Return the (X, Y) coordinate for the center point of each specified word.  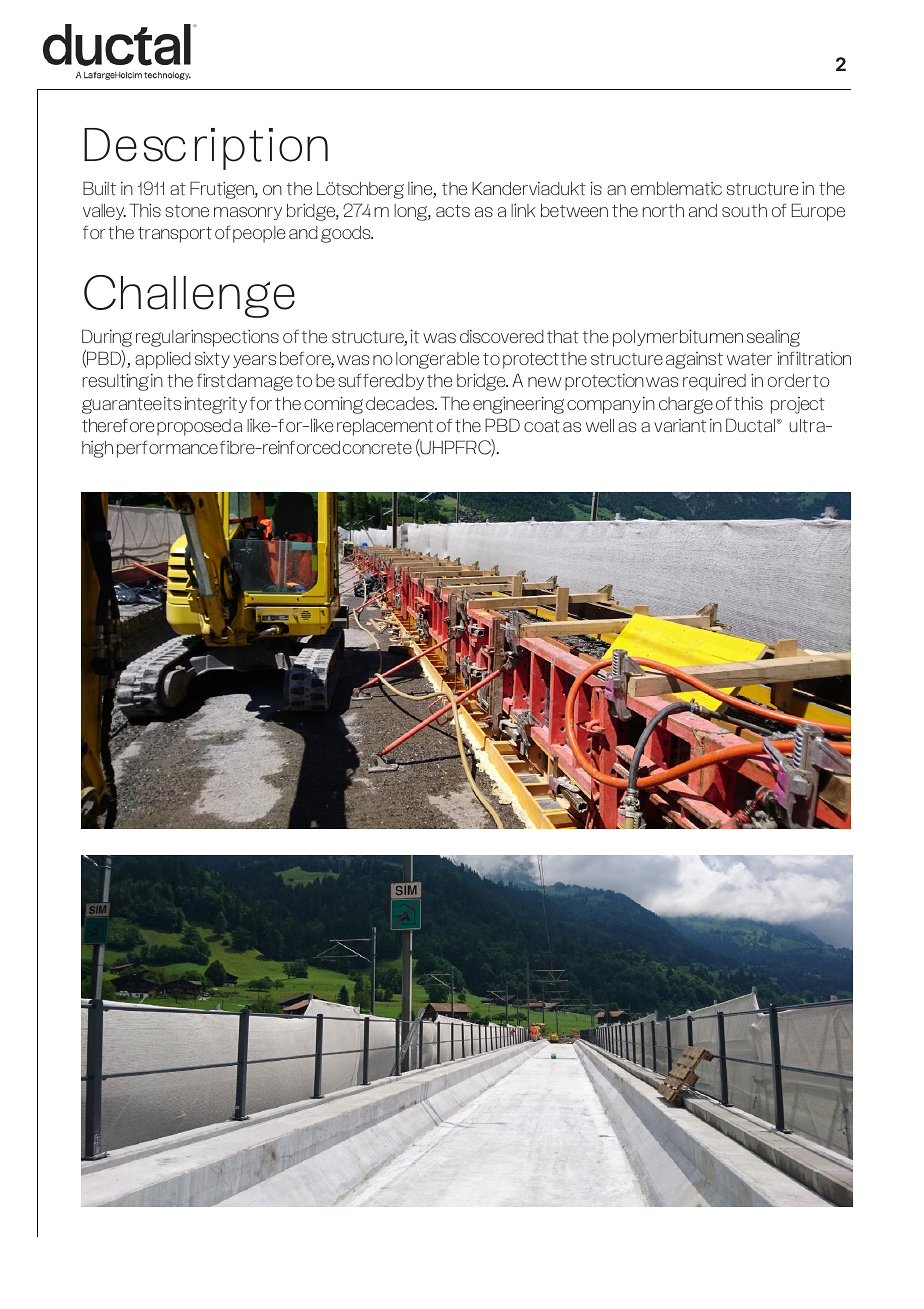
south (744, 211)
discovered (502, 336)
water (749, 359)
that (563, 337)
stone (187, 211)
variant (680, 426)
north (663, 211)
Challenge (189, 296)
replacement (385, 427)
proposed (194, 427)
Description (206, 149)
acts (453, 211)
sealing (773, 338)
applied (163, 360)
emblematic (676, 189)
